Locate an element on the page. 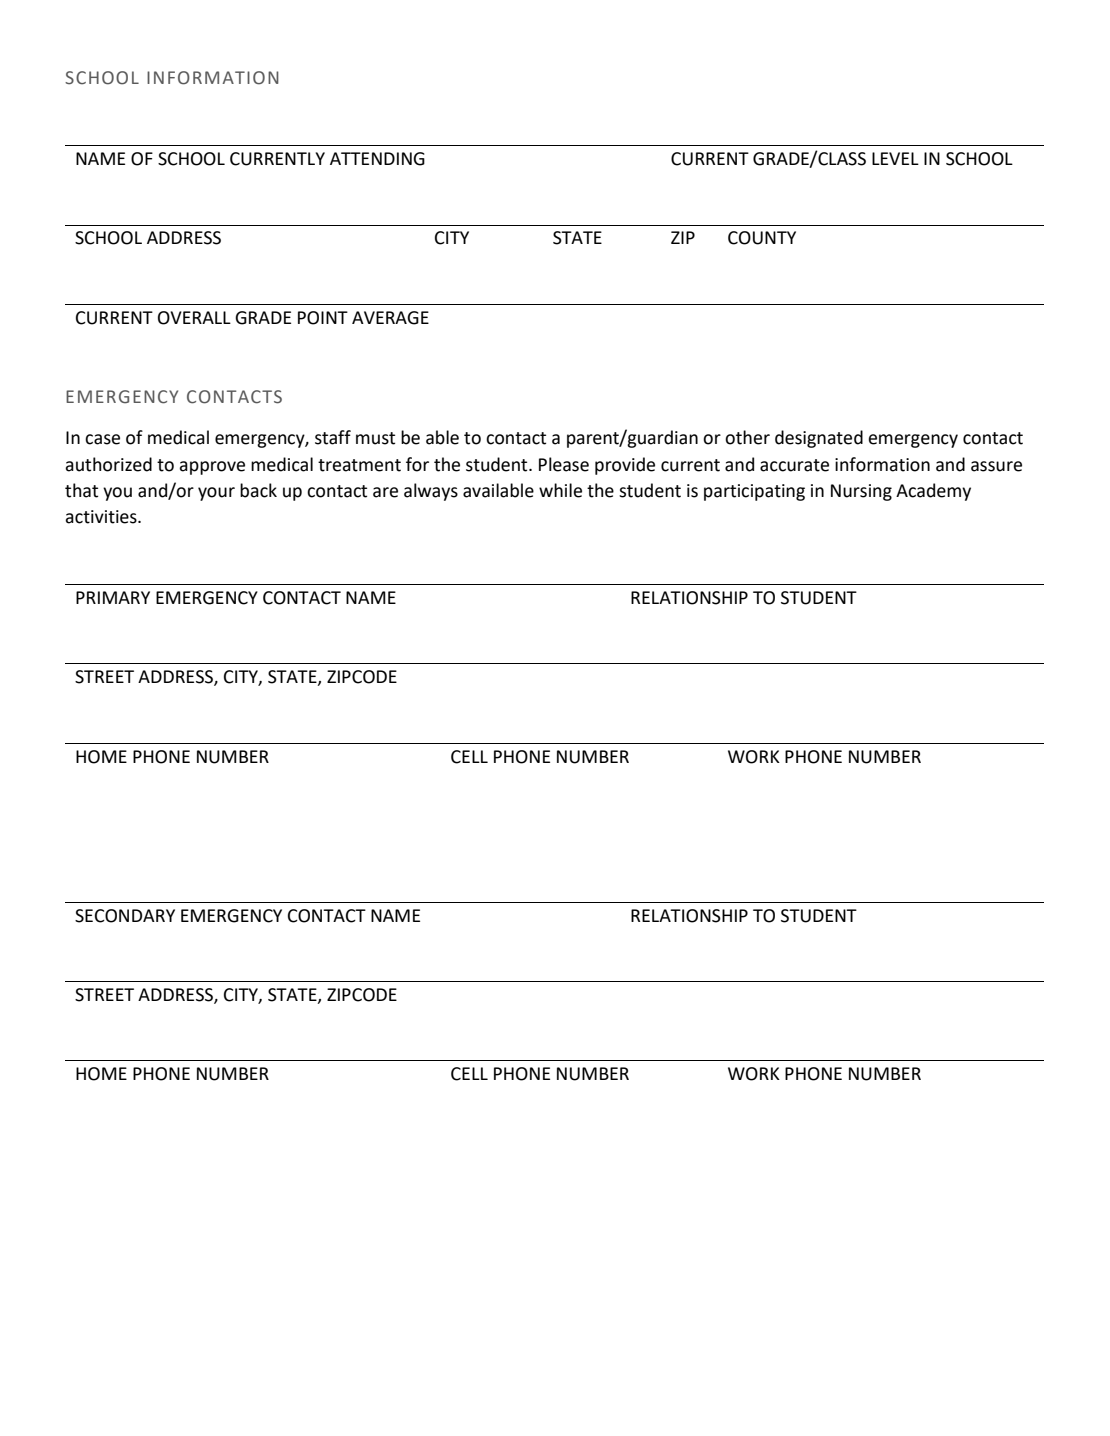 The width and height of the image is (1110, 1436). participating is located at coordinates (754, 492).
